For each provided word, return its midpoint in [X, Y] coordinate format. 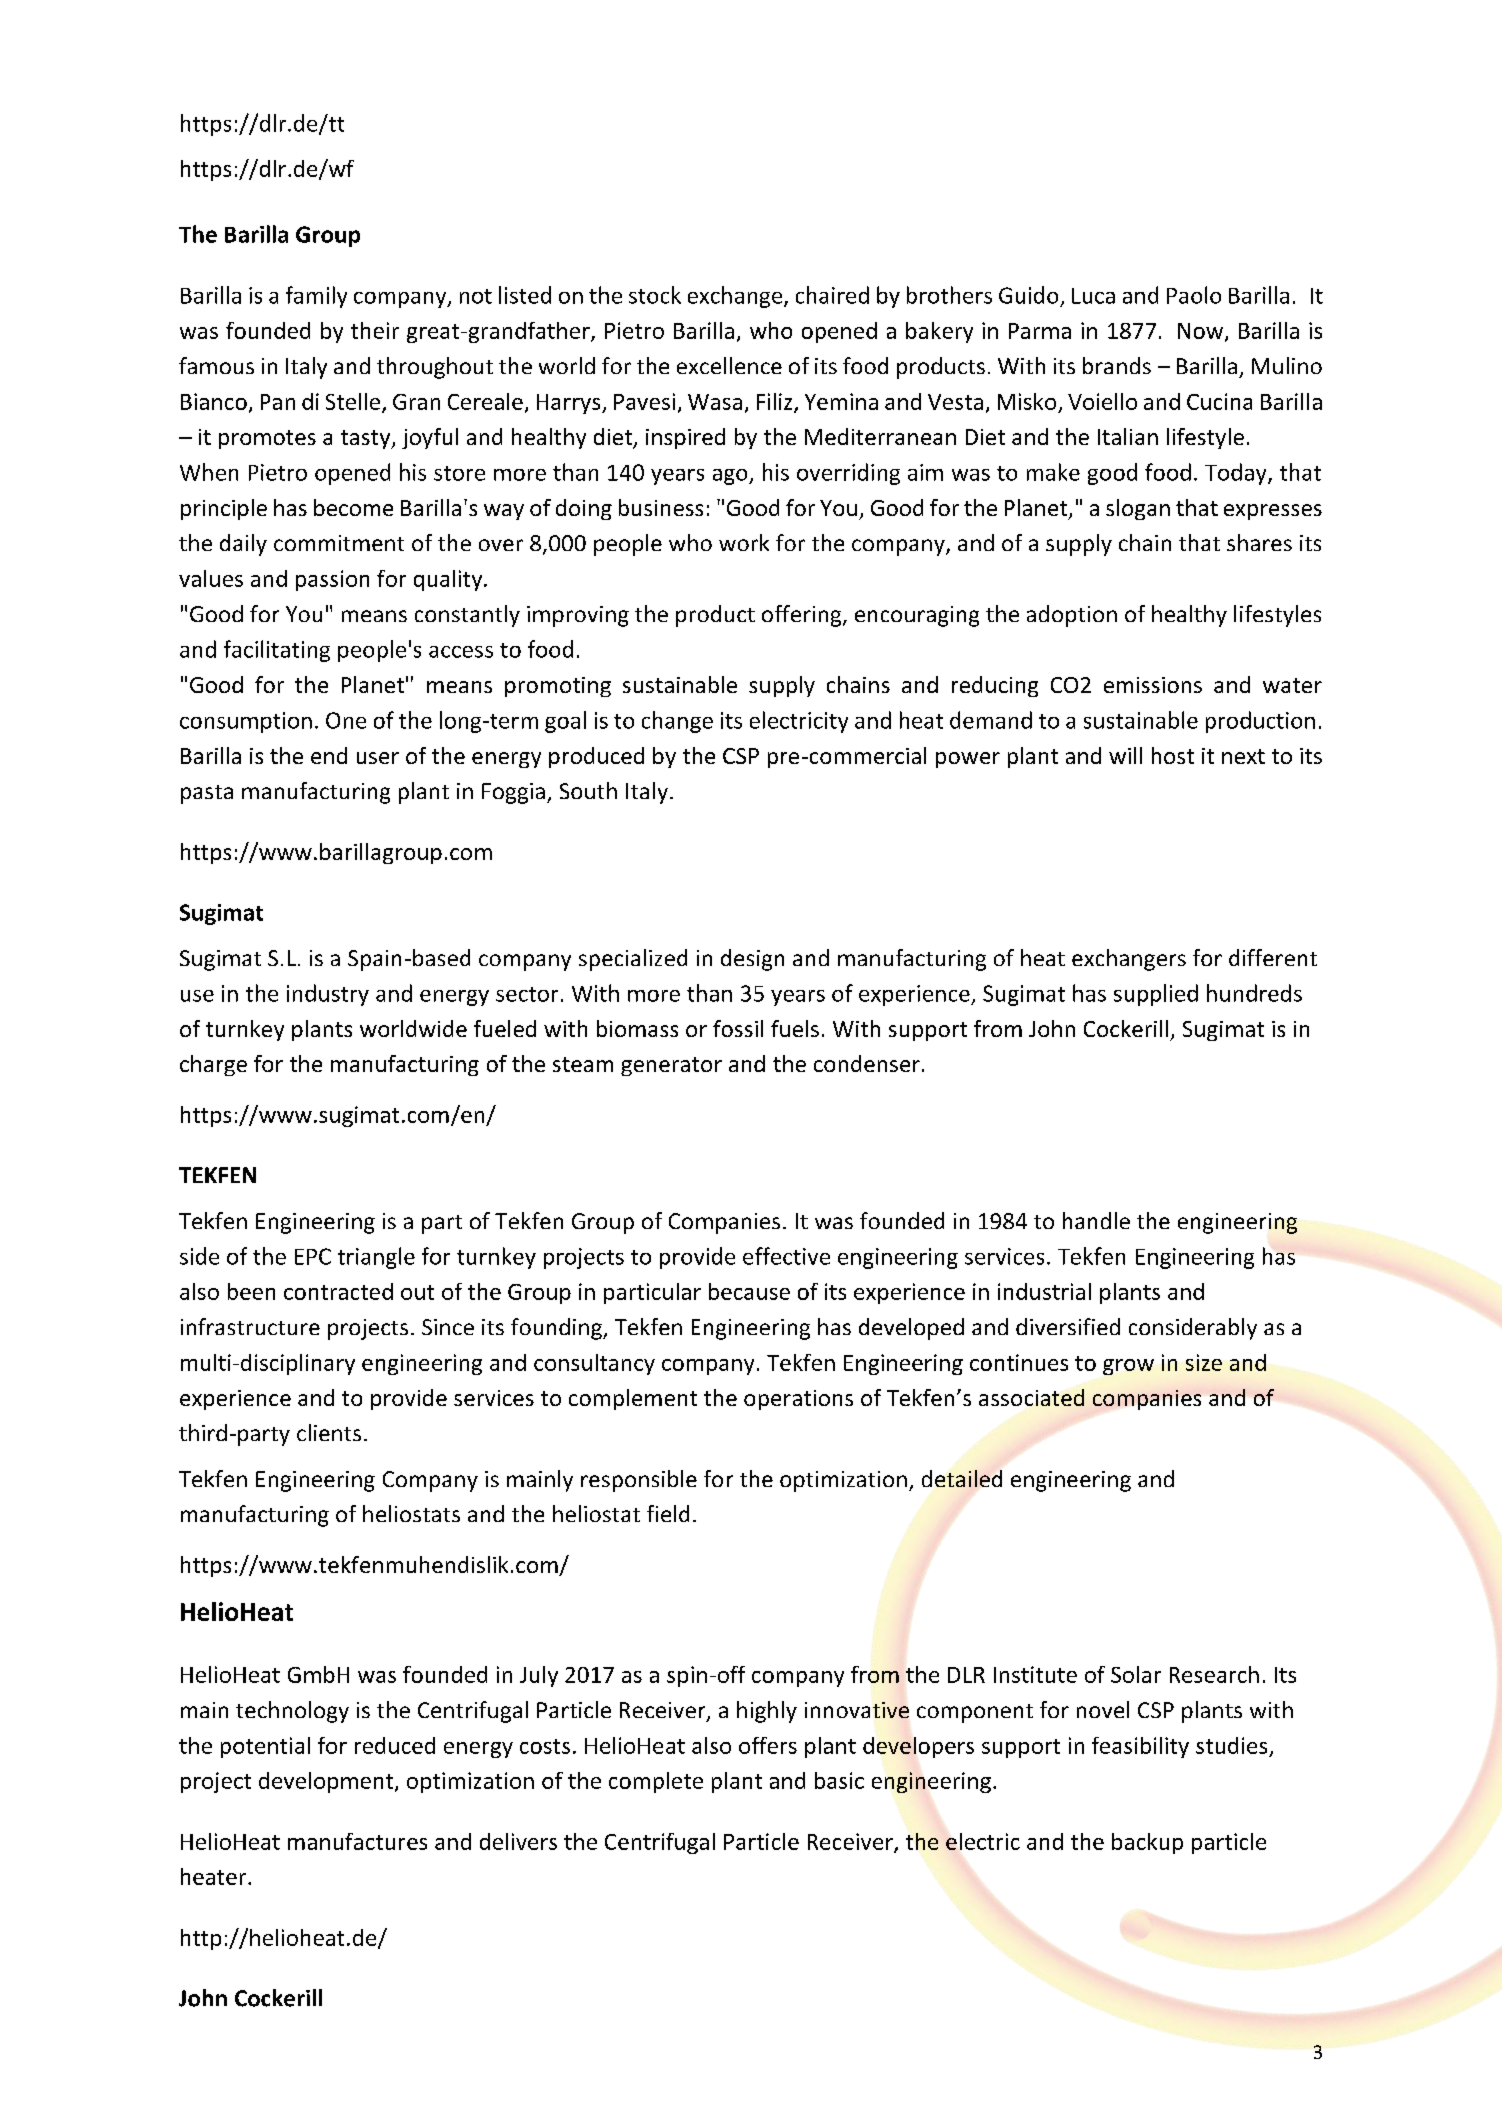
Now [1202, 332]
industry [328, 995]
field [668, 1513]
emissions [1153, 685]
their [375, 330]
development [326, 1782]
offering [803, 616]
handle [1096, 1220]
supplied [1156, 995]
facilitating [277, 651]
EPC [313, 1256]
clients [329, 1432]
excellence [729, 365]
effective [786, 1256]
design [752, 960]
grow [1128, 1367]
